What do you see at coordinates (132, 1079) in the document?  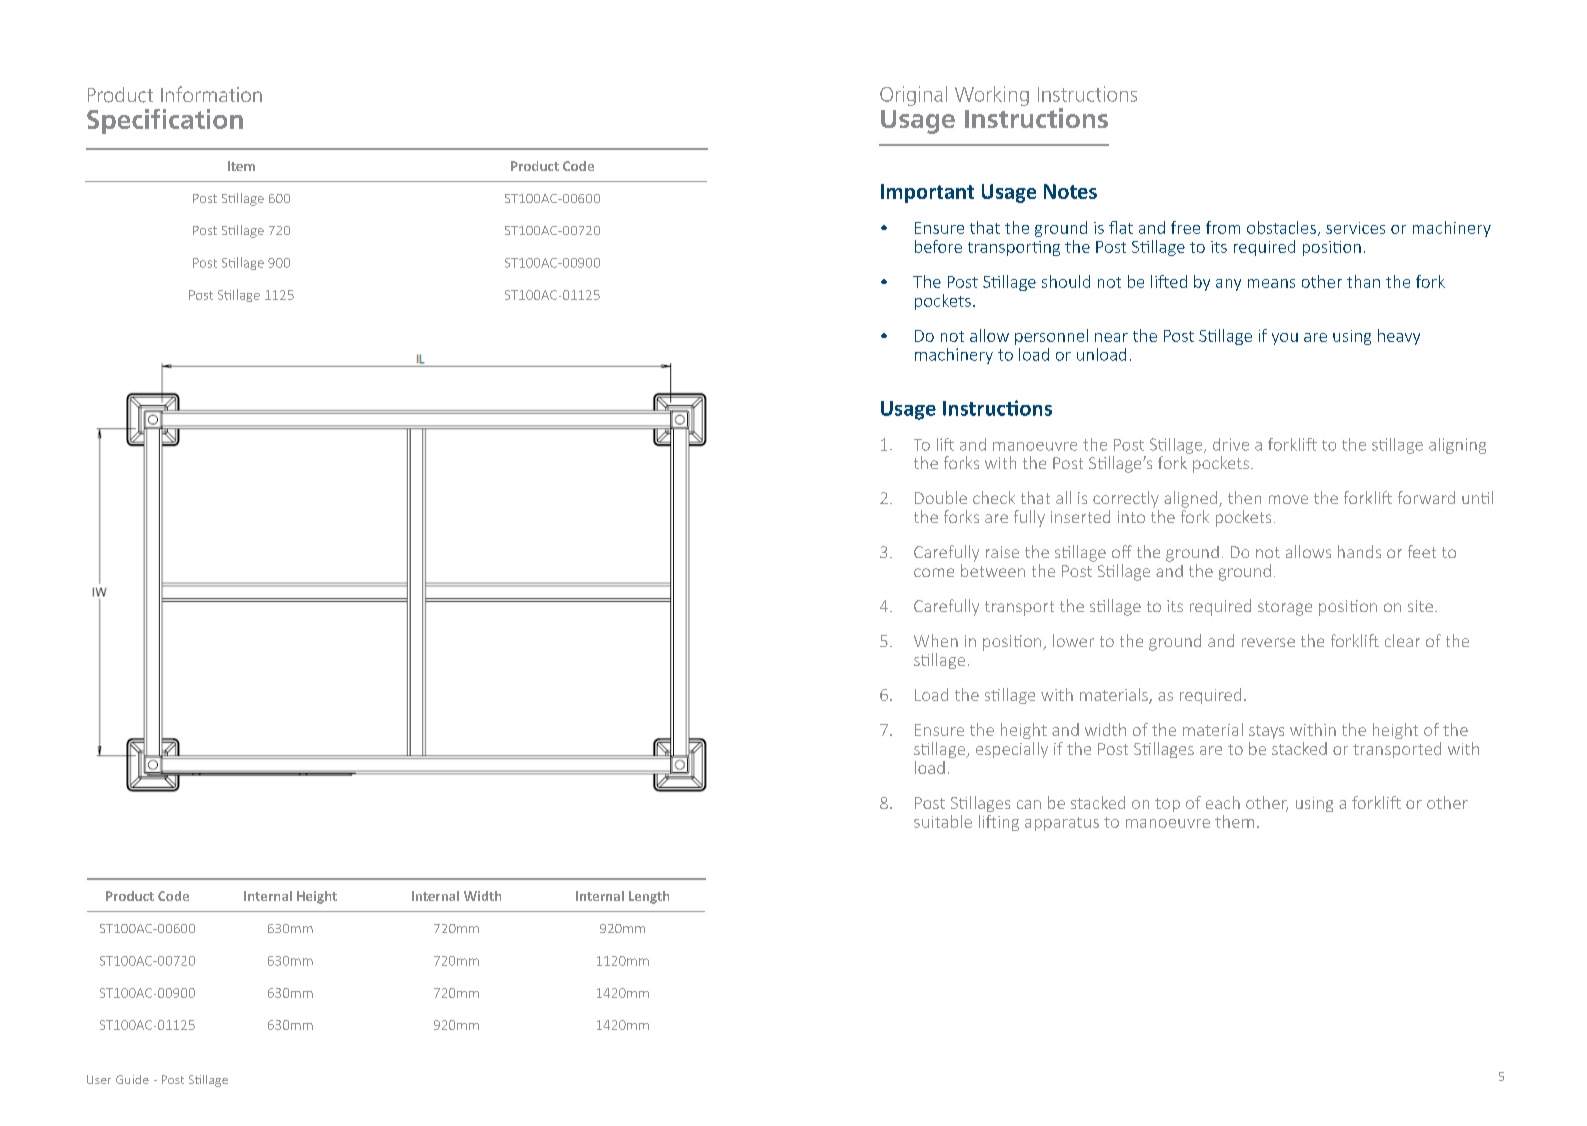 I see `Guide` at bounding box center [132, 1079].
